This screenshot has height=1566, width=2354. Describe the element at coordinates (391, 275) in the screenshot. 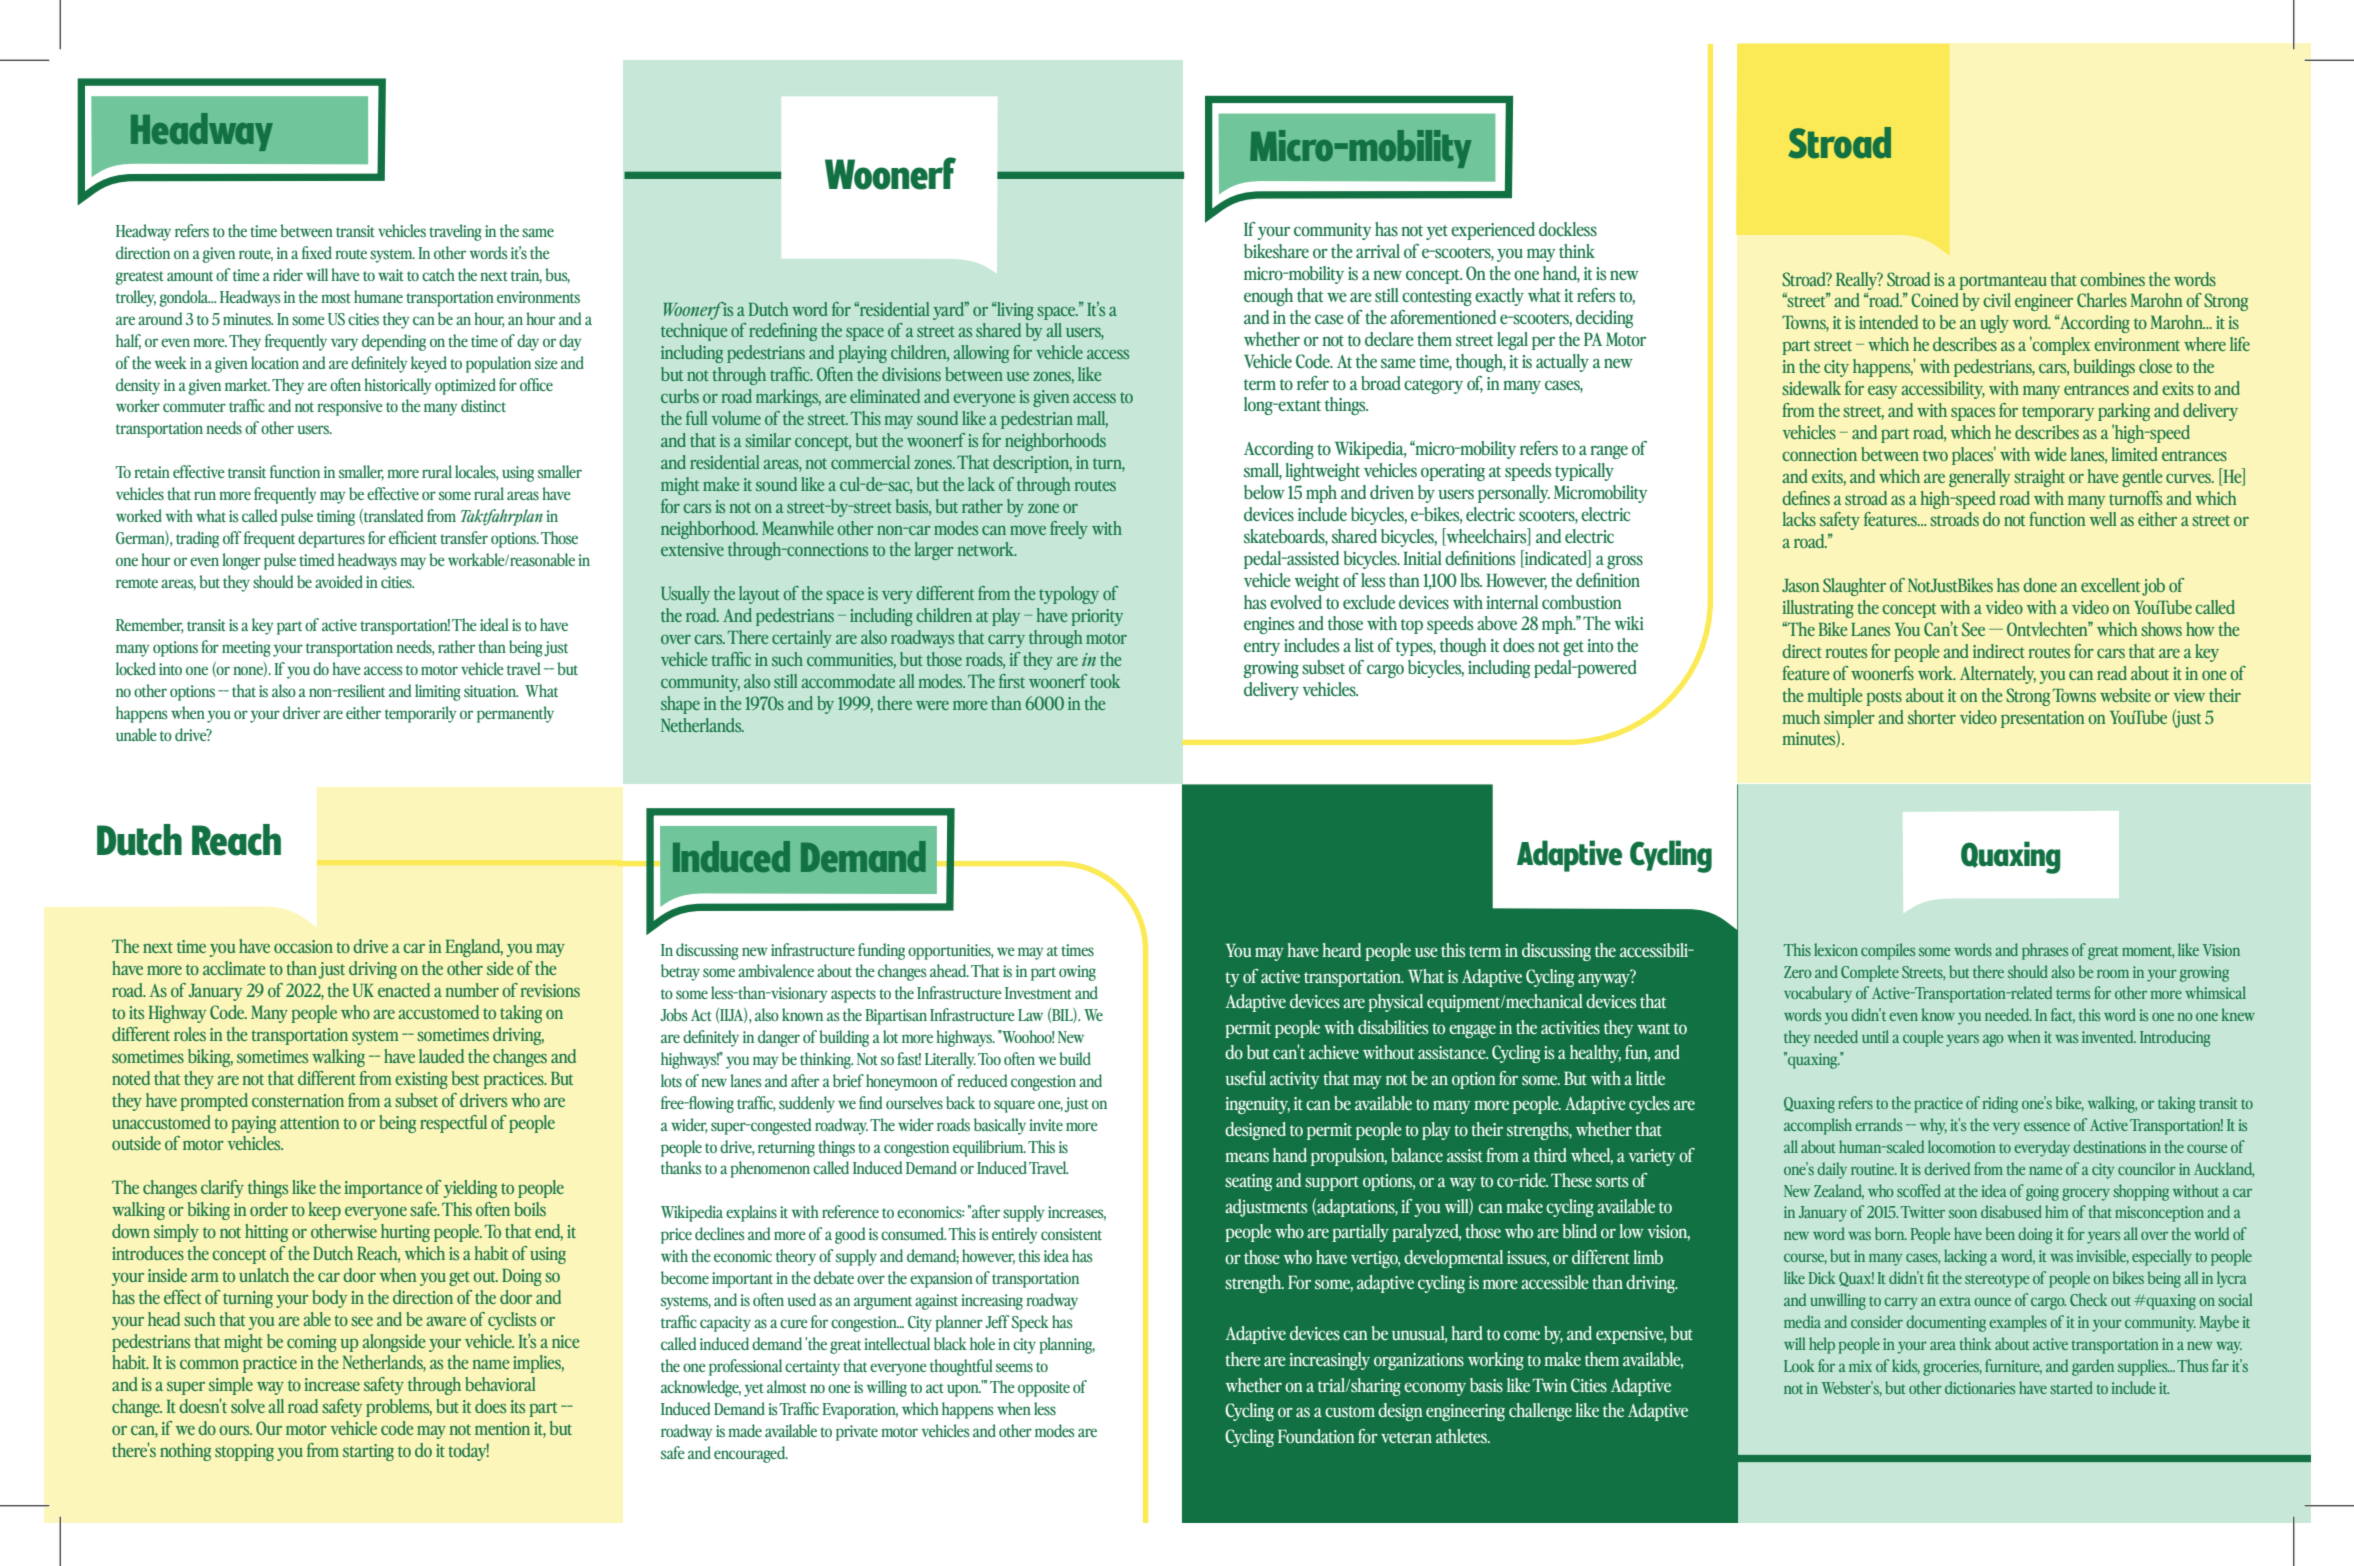

I see `wait` at that location.
